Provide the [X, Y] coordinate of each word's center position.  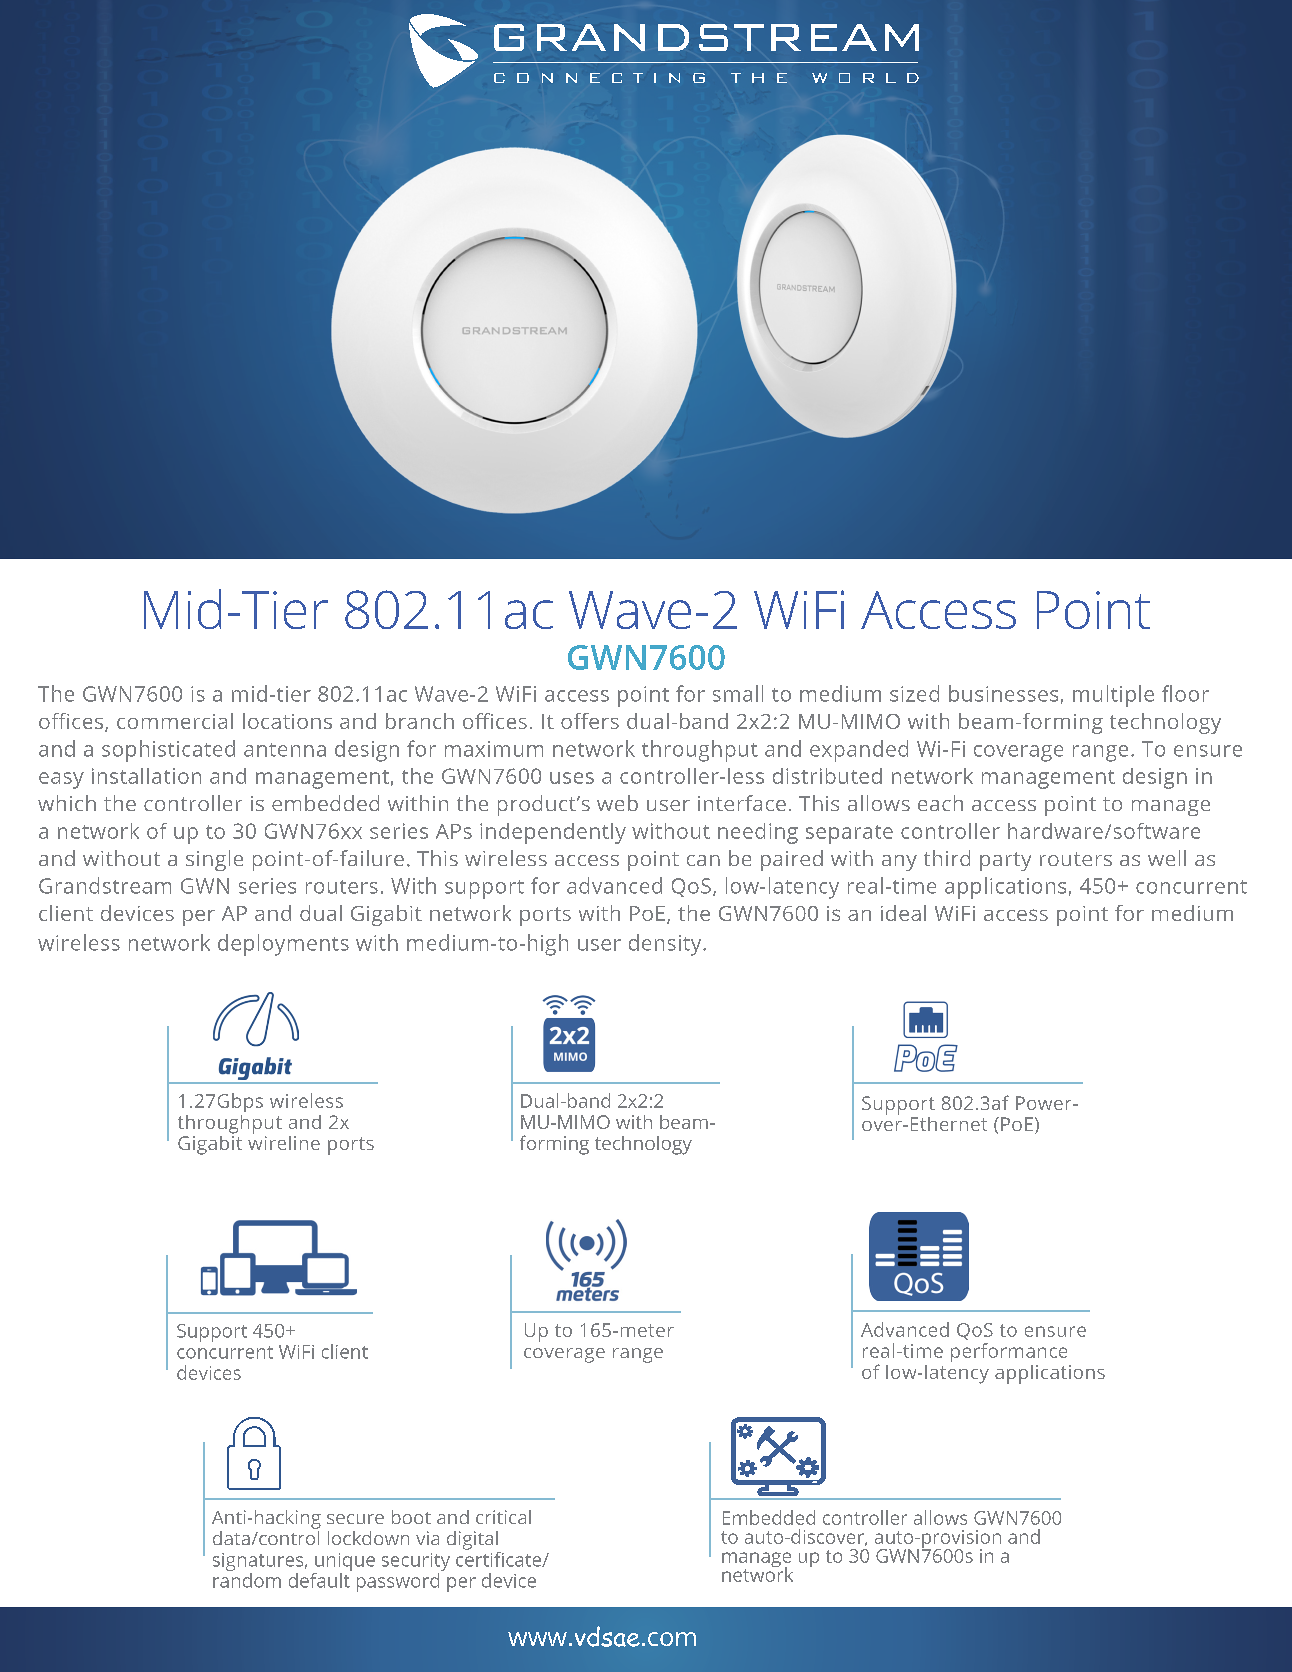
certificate [500, 1558]
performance [1009, 1352]
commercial [175, 721]
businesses [1003, 693]
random [247, 1579]
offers [590, 721]
